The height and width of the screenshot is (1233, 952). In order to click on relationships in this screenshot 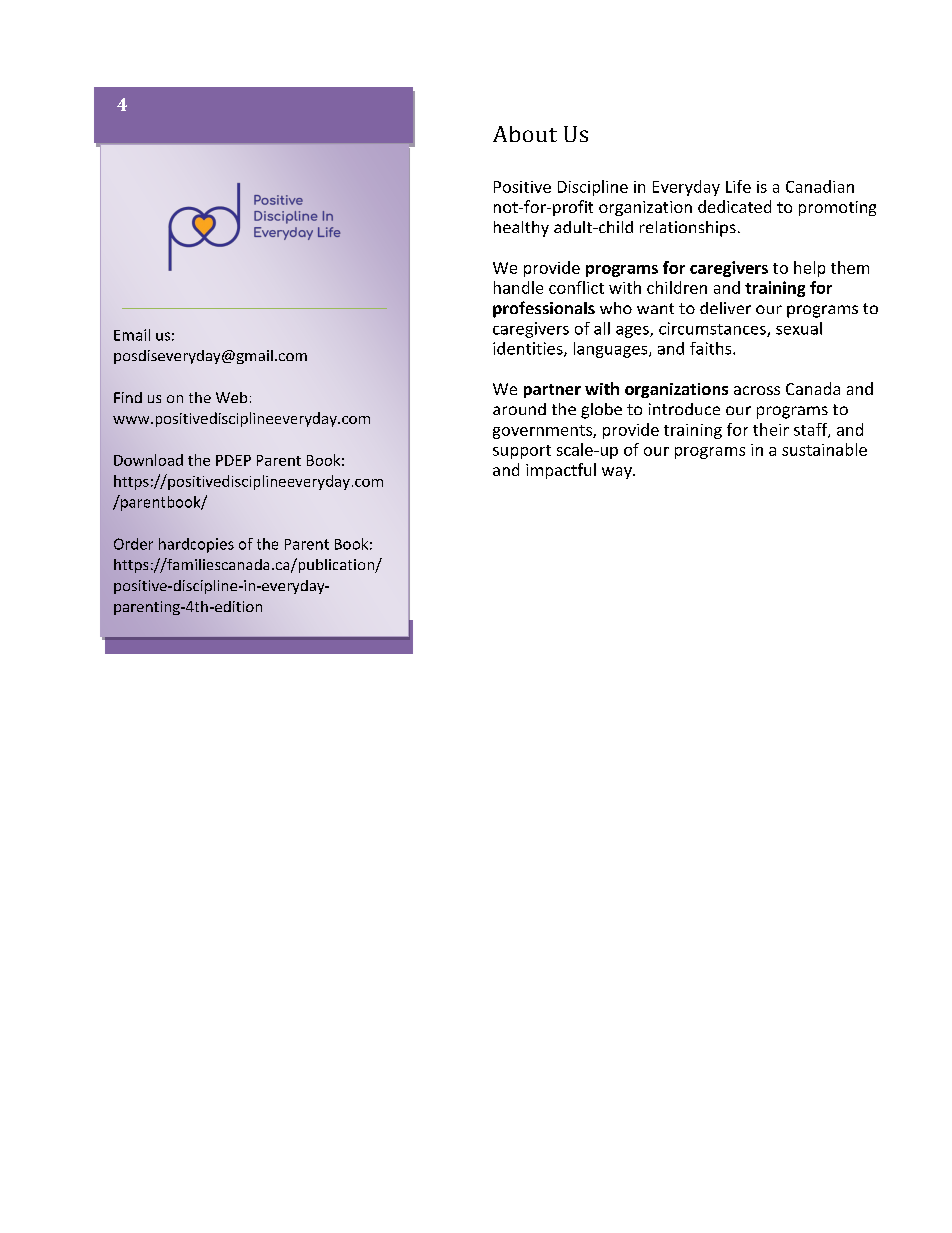, I will do `click(688, 229)`.
